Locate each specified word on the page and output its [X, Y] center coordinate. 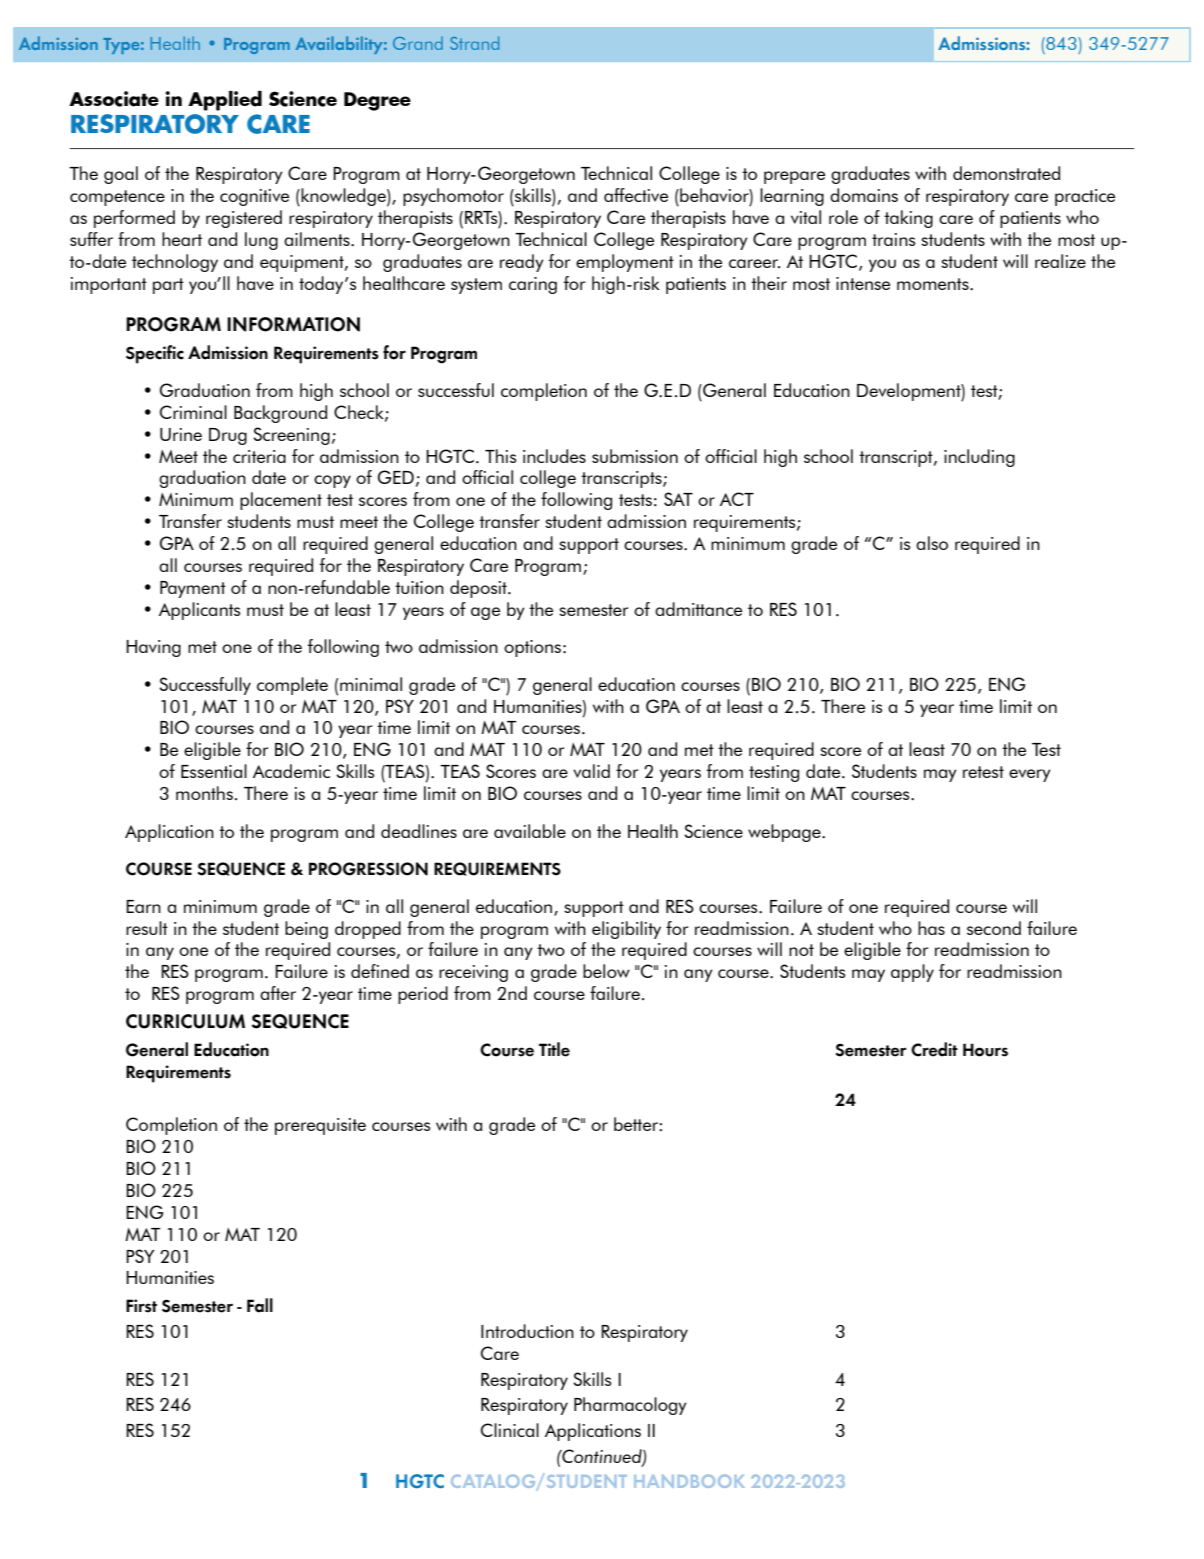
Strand [474, 43]
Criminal [193, 412]
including [979, 458]
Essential [214, 771]
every [1030, 775]
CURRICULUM [185, 1021]
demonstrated [1006, 173]
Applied [225, 101]
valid [591, 771]
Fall [260, 1305]
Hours [985, 1050]
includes [554, 456]
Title [554, 1049]
